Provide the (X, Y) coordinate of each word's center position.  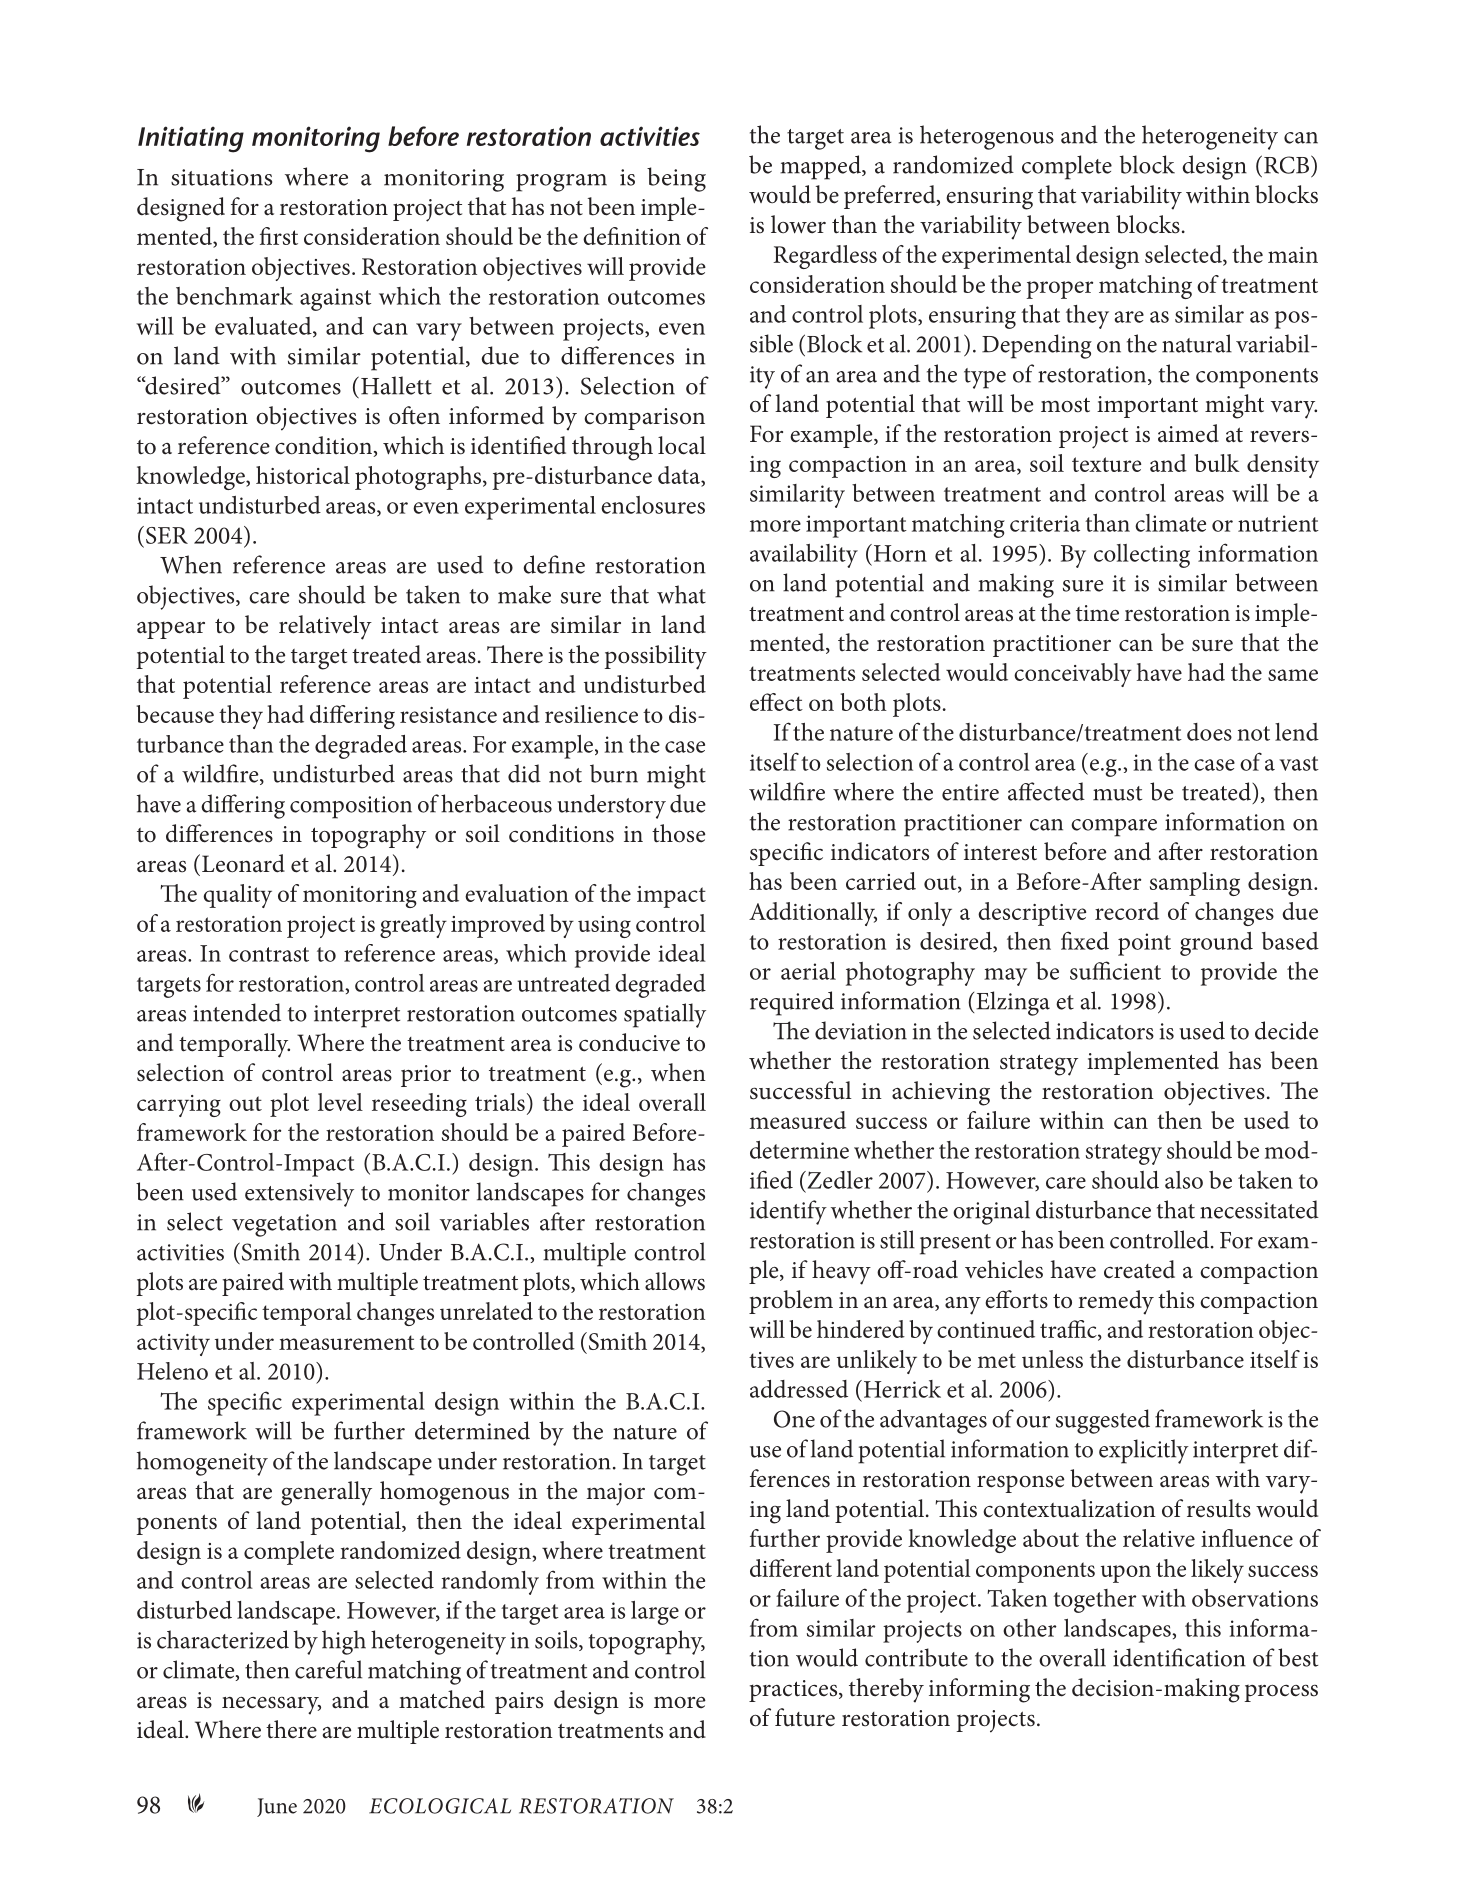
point (1144, 944)
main (1293, 255)
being (676, 179)
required (792, 1003)
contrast (269, 954)
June (277, 1807)
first (279, 236)
